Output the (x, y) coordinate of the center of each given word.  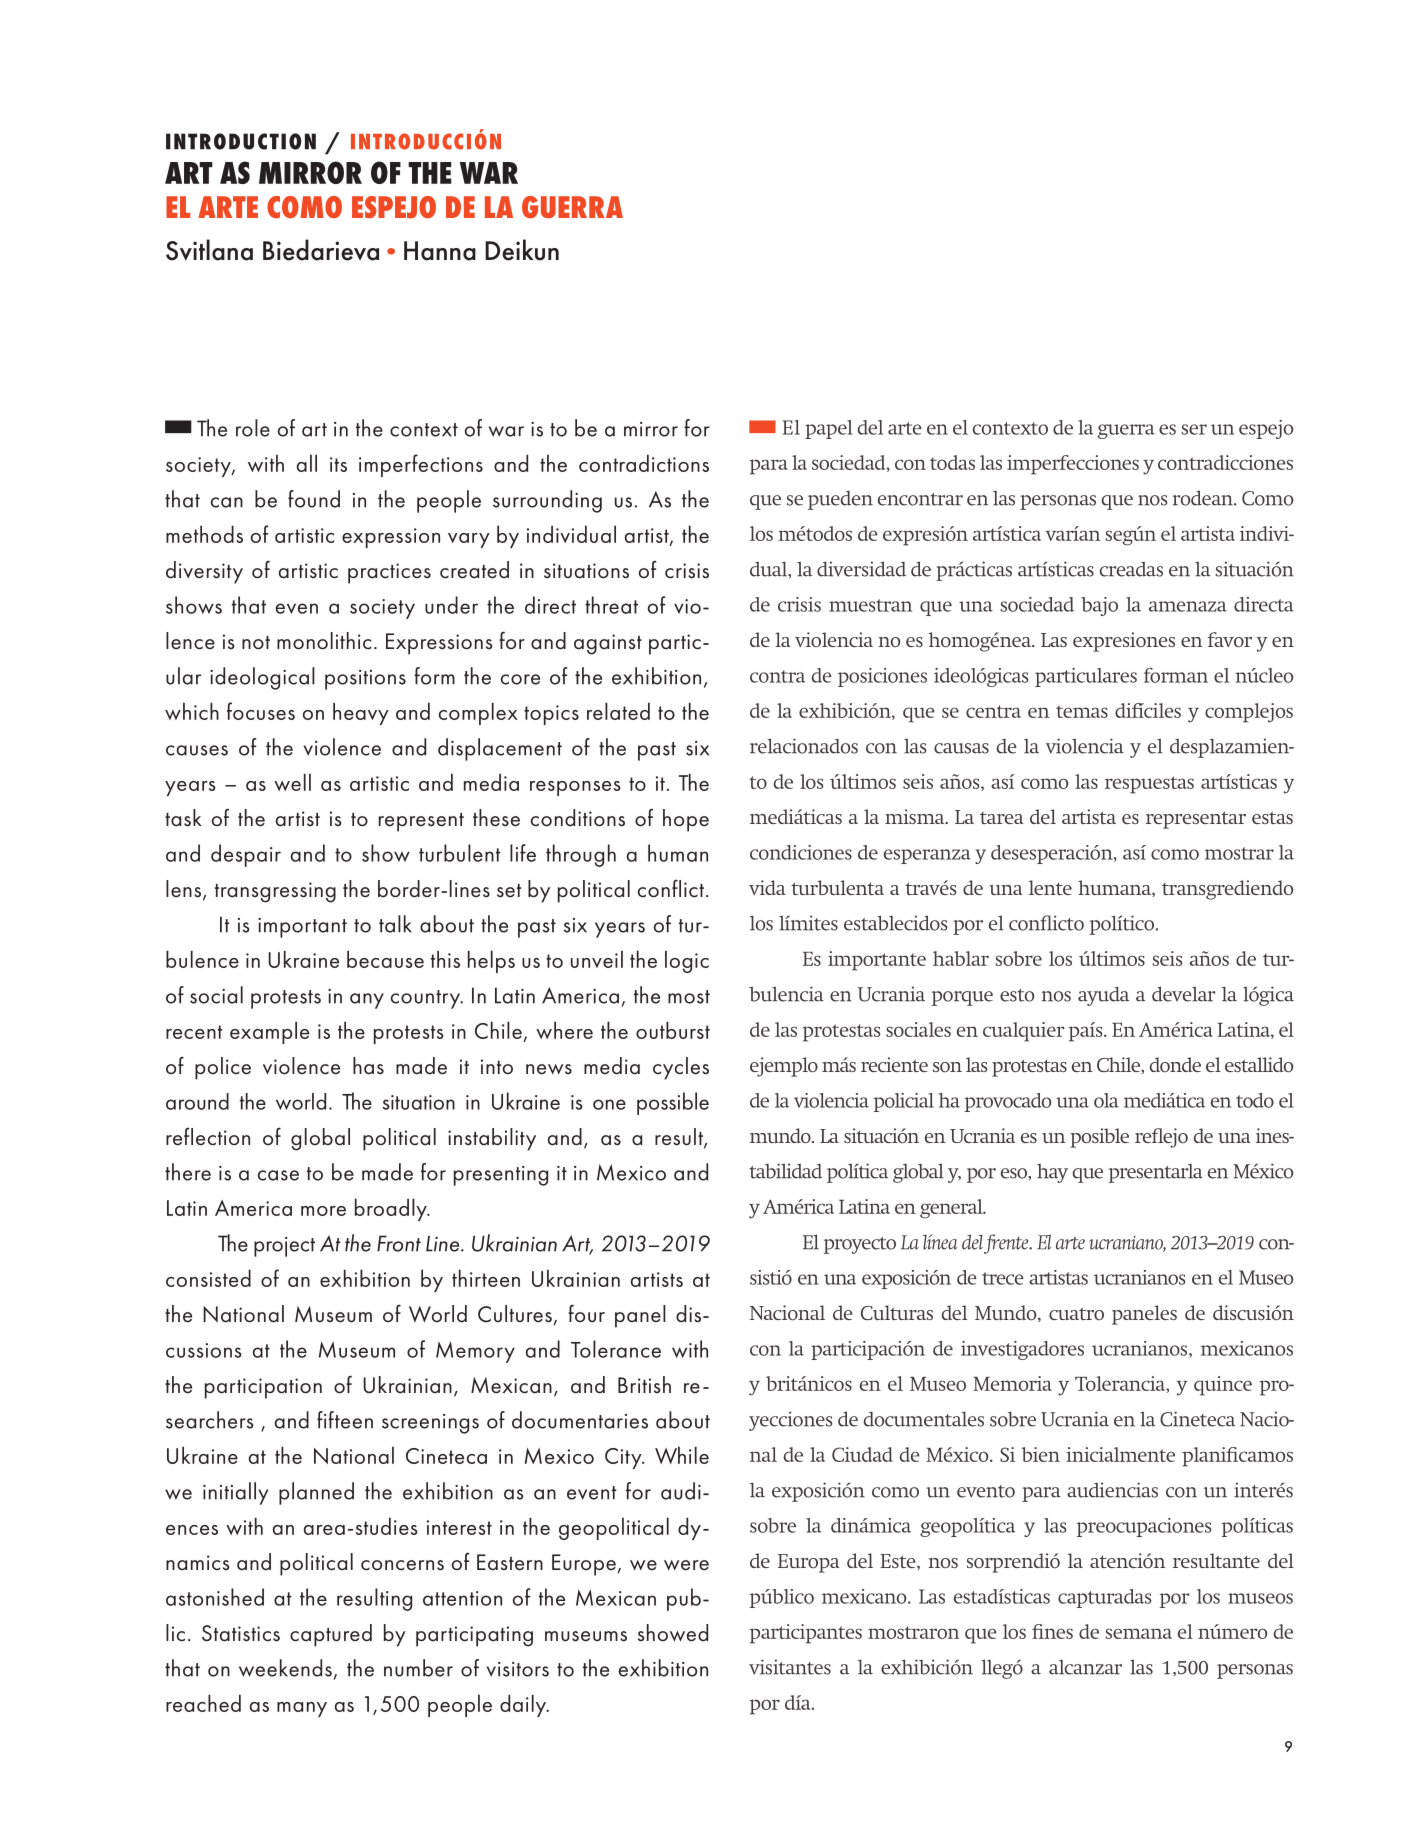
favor (1230, 640)
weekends (285, 1668)
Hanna (440, 251)
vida (767, 887)
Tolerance (616, 1349)
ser (1194, 429)
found (314, 499)
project (284, 1247)
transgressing (275, 892)
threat (611, 605)
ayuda (1103, 996)
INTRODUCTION (241, 141)
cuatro (1076, 1313)
